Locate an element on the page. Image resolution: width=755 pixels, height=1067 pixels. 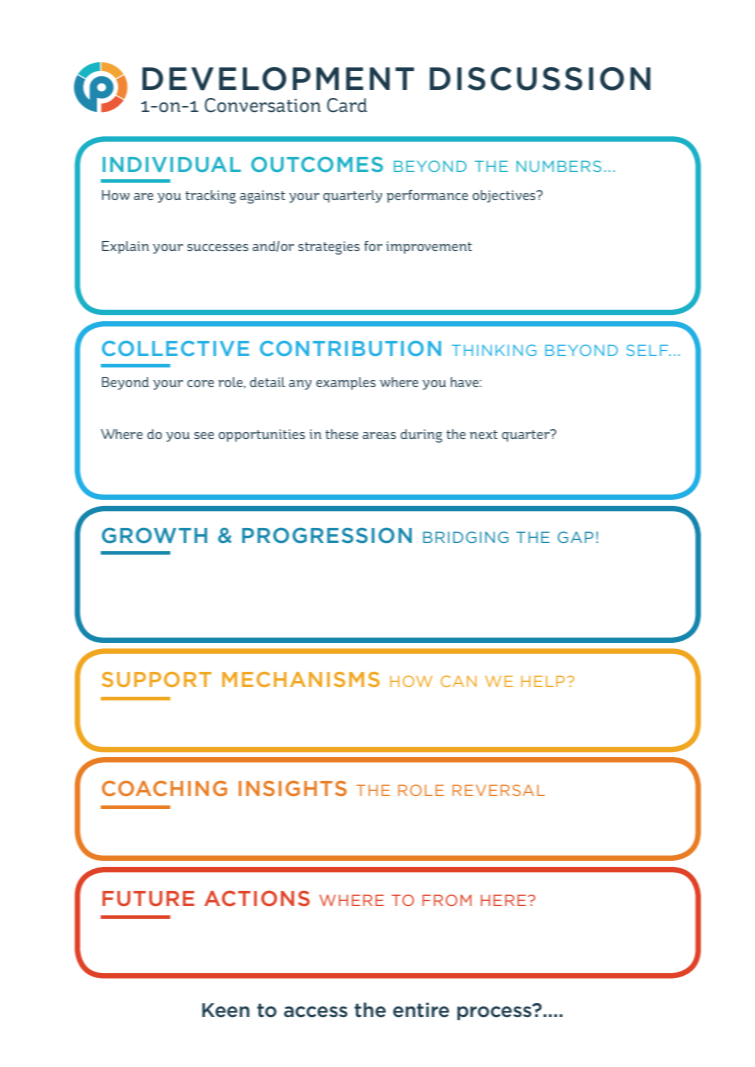
Contribution is located at coordinates (350, 348).
